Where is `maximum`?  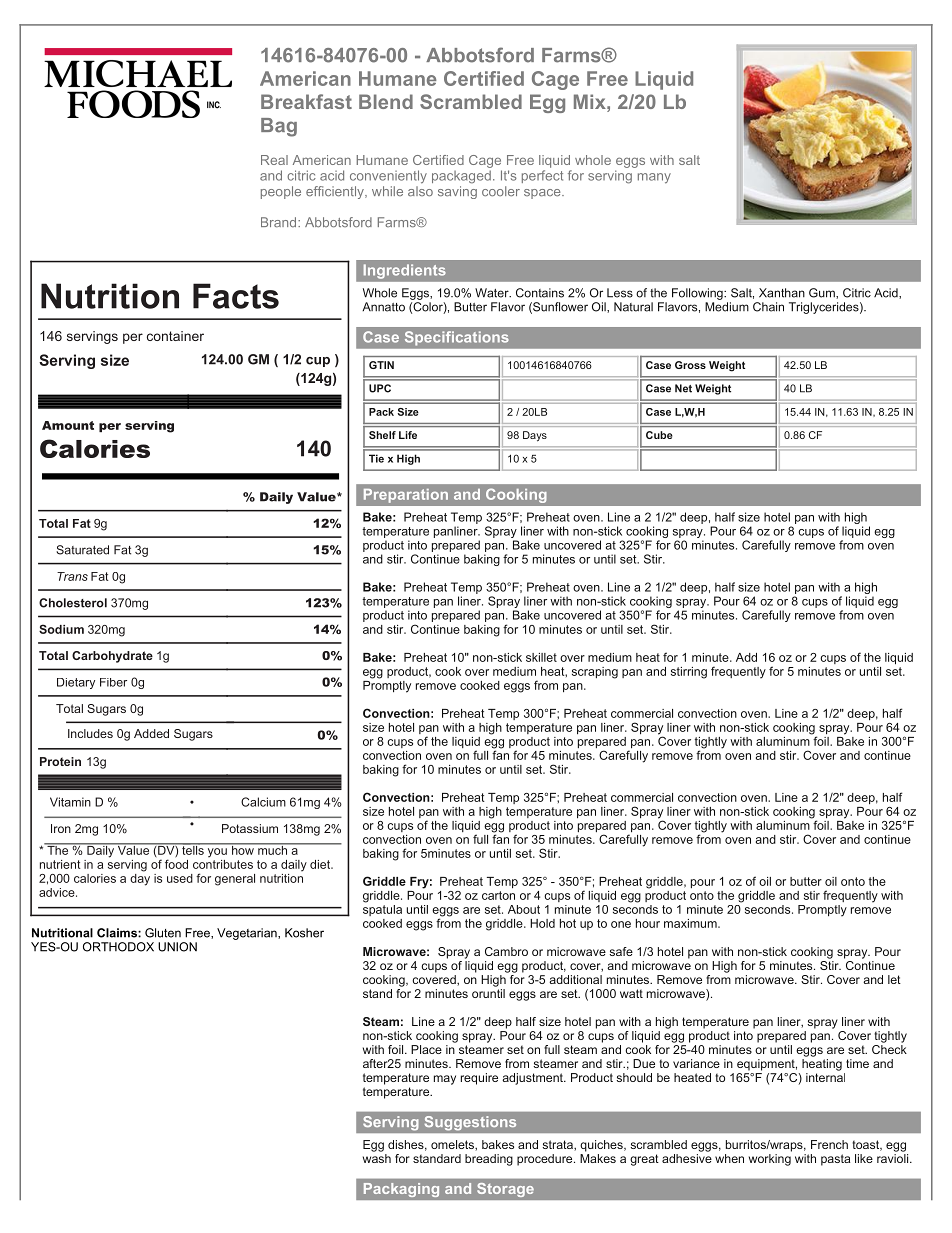
maximum is located at coordinates (691, 923).
